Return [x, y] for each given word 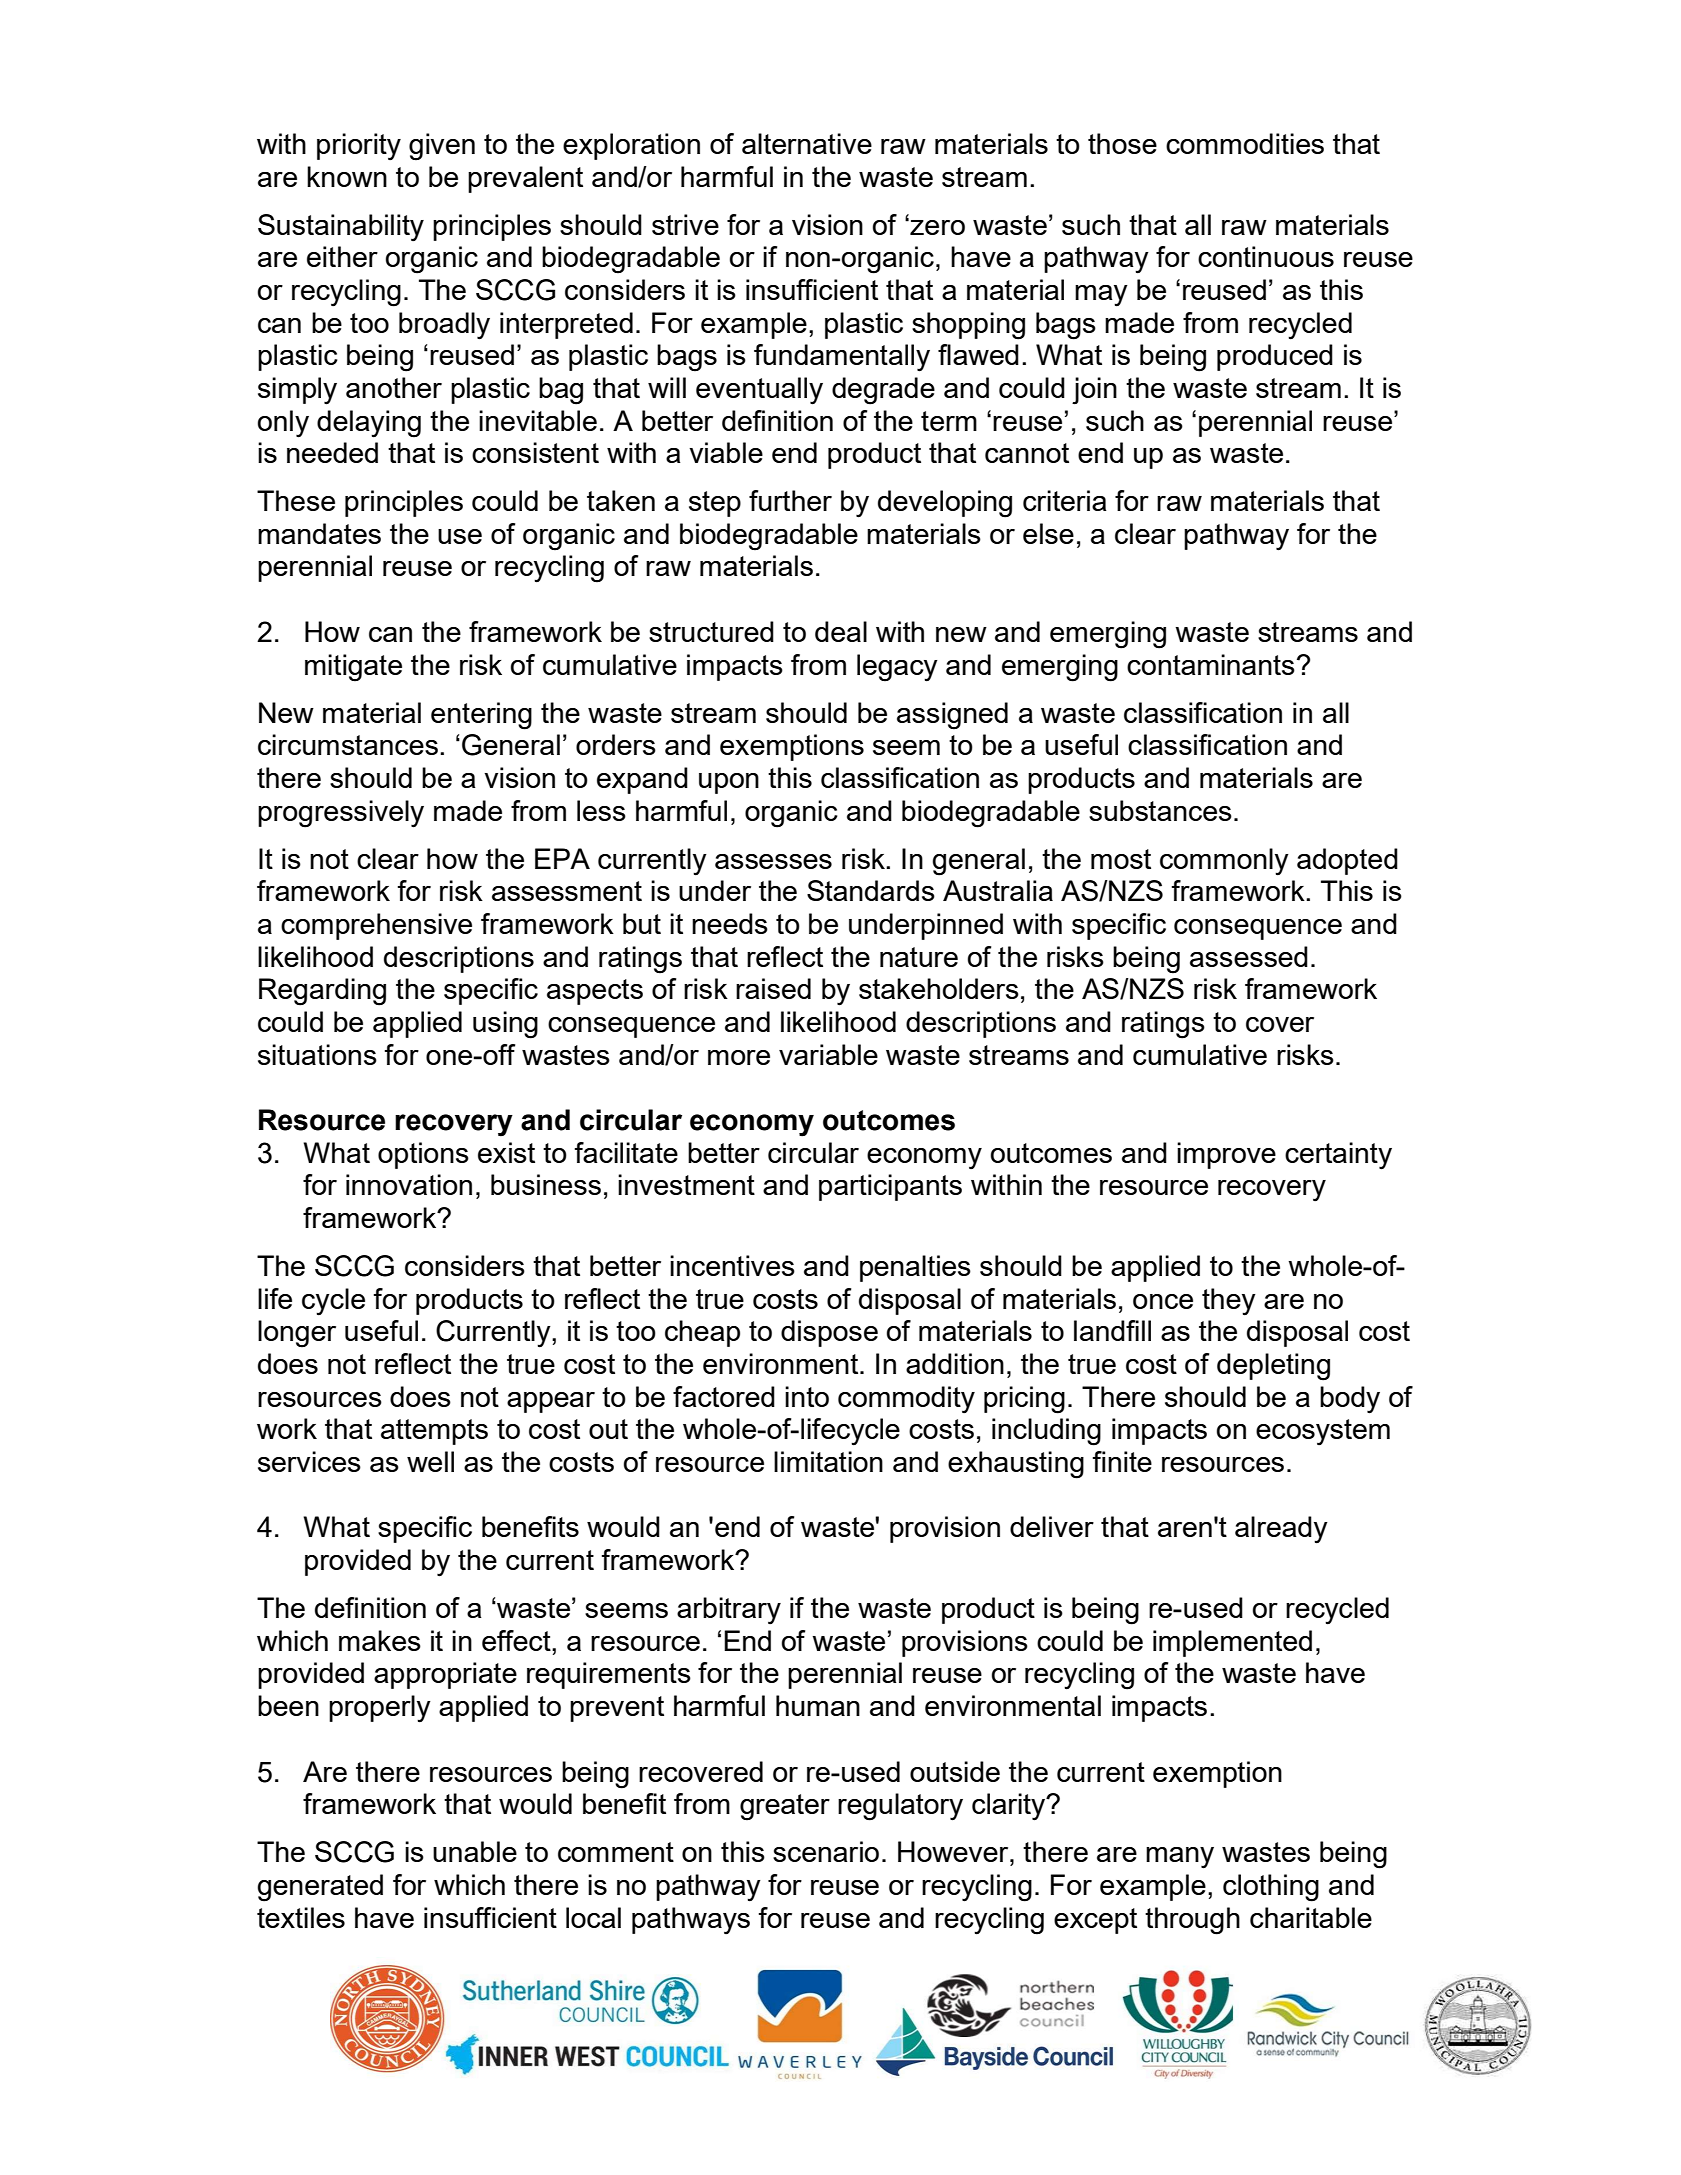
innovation [409, 1184]
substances [1160, 810]
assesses [773, 861]
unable [475, 1851]
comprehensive [376, 926]
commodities [1245, 143]
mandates [319, 533]
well [430, 1461]
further [790, 500]
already [1281, 1530]
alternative [807, 143]
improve [1226, 1155]
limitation [828, 1461]
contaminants [1211, 664]
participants [890, 1187]
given [442, 147]
